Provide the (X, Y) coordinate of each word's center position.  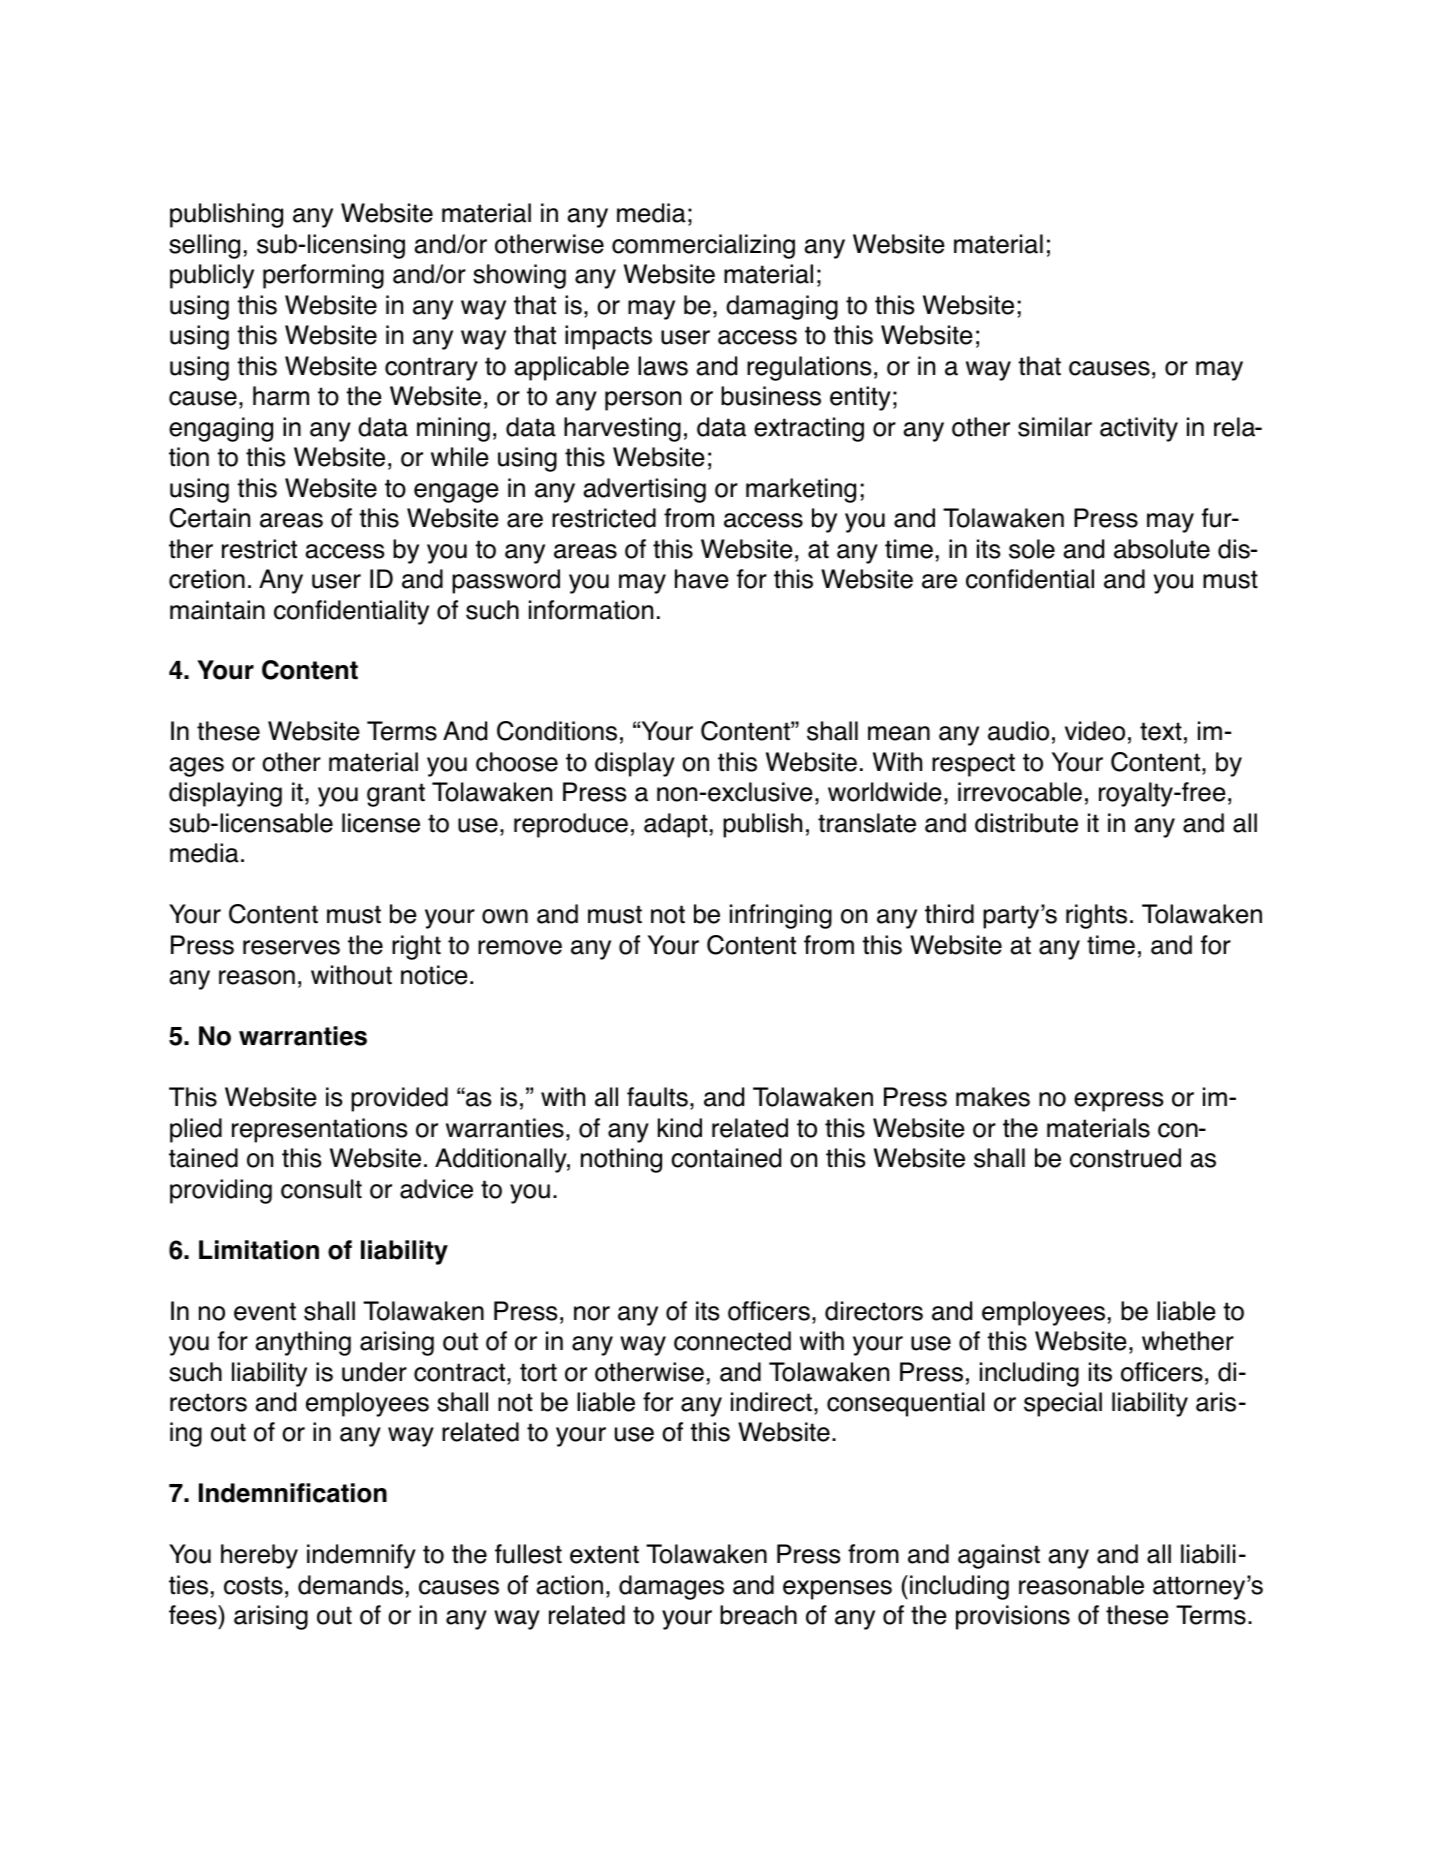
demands (350, 1585)
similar (1055, 427)
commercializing (703, 246)
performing (323, 276)
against (999, 1556)
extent (604, 1554)
